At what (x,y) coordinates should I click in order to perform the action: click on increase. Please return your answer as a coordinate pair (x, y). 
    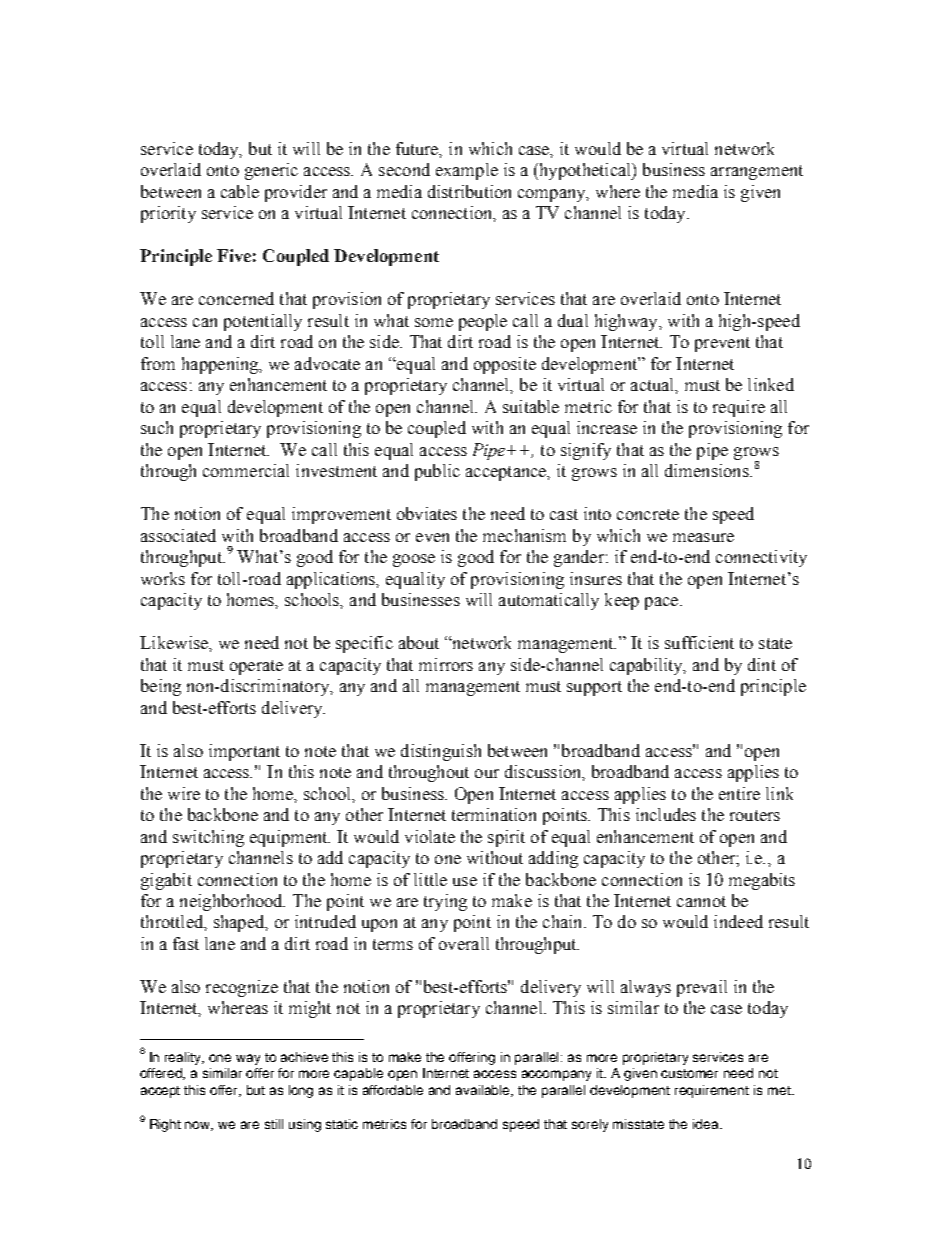
    Looking at the image, I should click on (607, 427).
